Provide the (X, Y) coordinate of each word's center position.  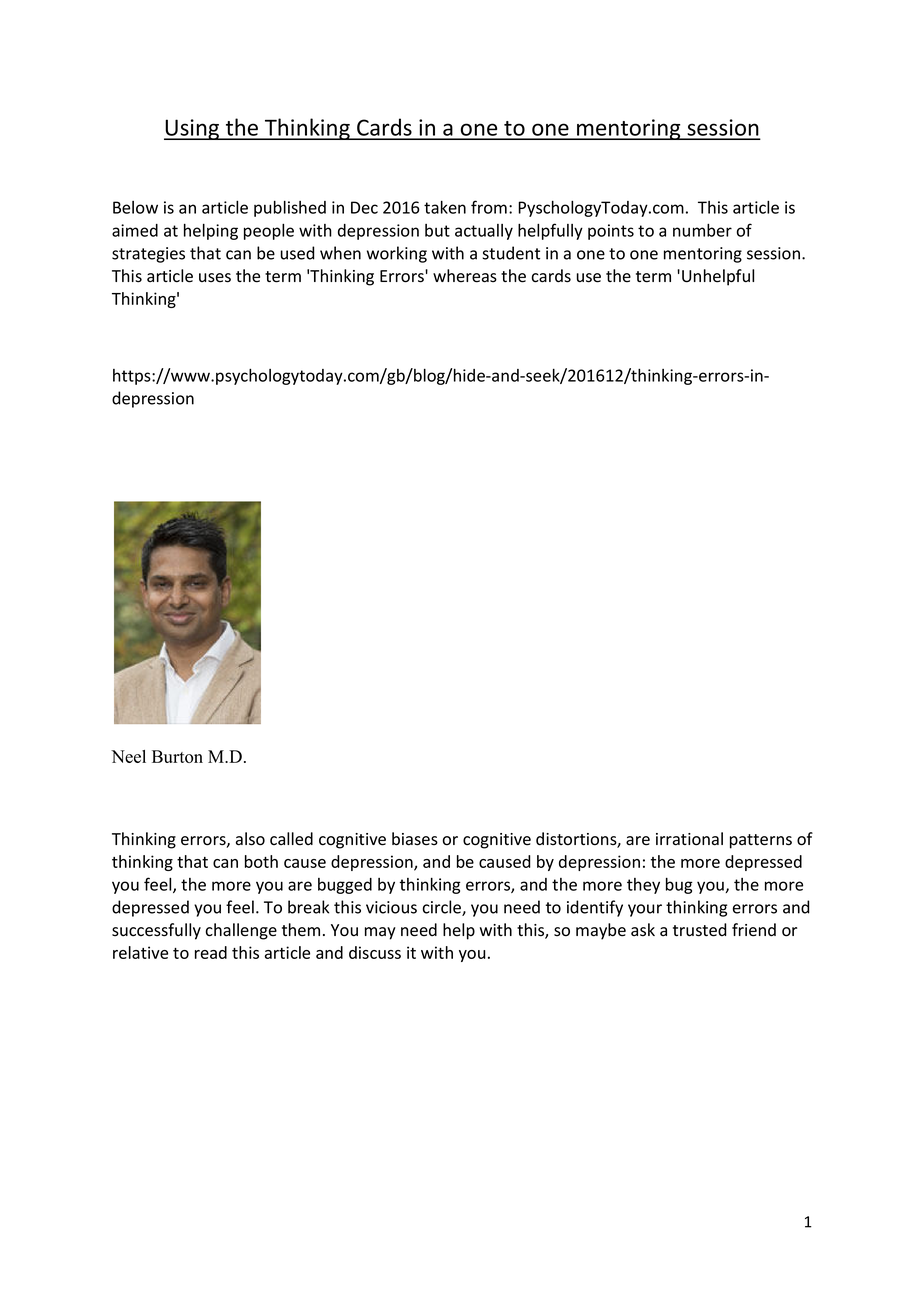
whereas (465, 276)
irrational (689, 839)
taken (445, 207)
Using (193, 129)
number (702, 230)
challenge (241, 931)
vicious (391, 907)
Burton (177, 756)
